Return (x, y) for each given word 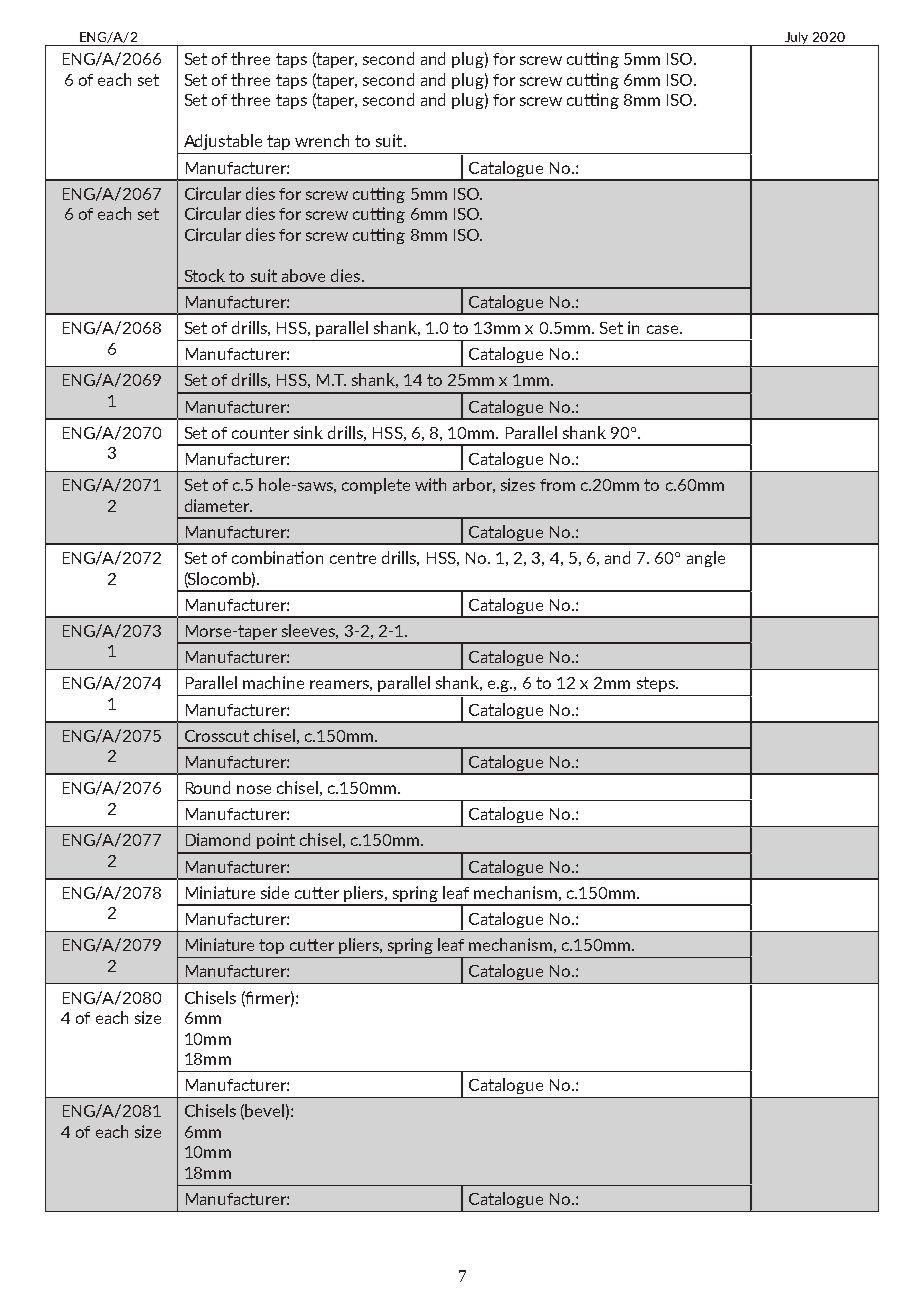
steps (657, 684)
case (664, 329)
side (275, 892)
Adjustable (223, 142)
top (271, 946)
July (797, 39)
